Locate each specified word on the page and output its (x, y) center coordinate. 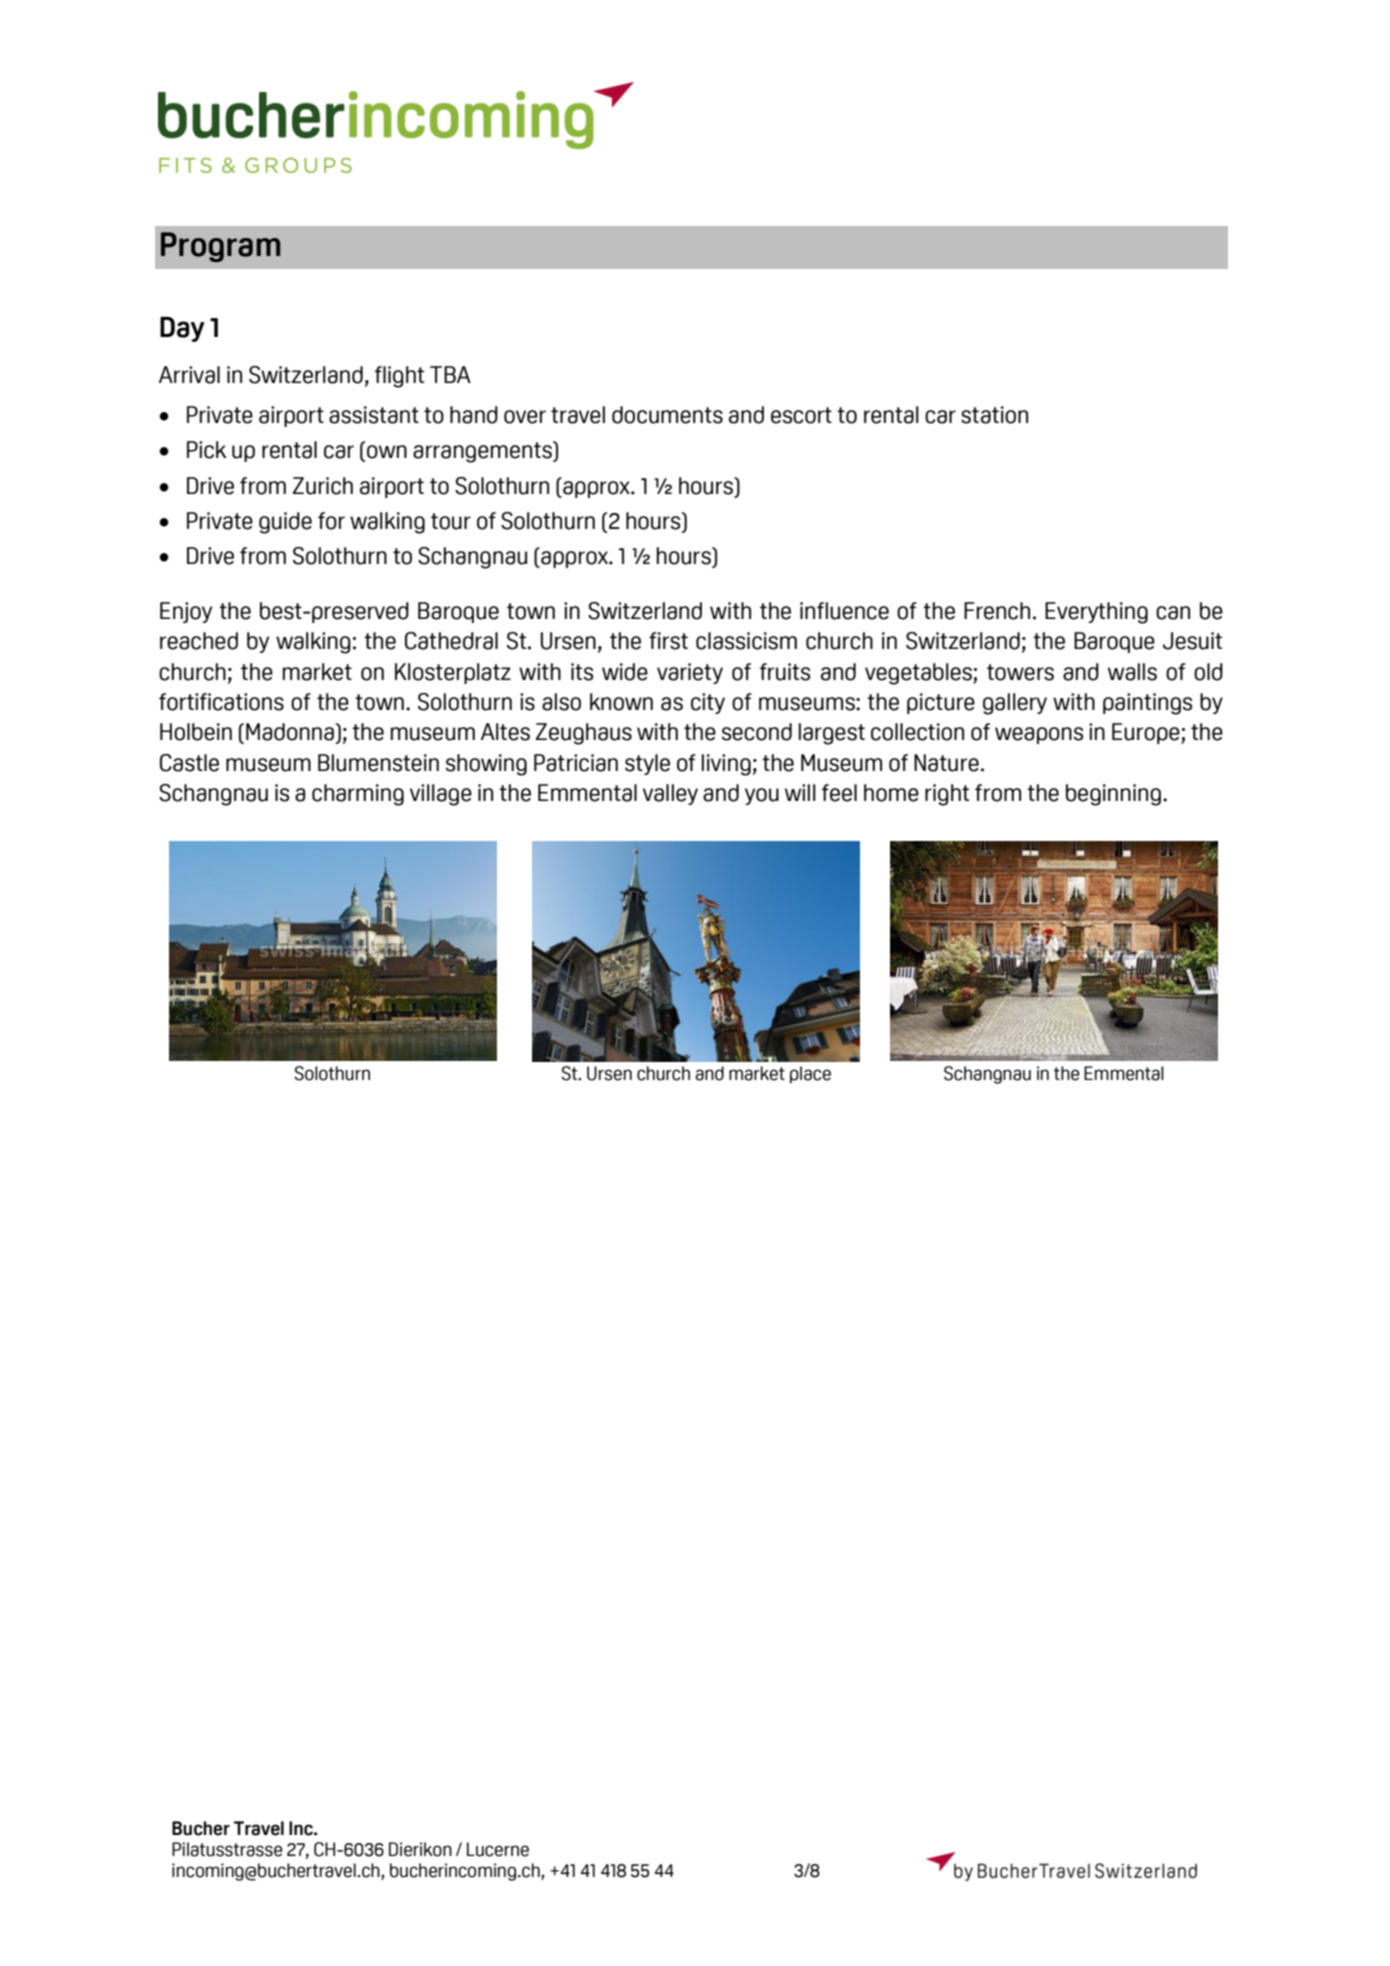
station (994, 415)
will (800, 792)
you (762, 796)
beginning (1113, 795)
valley (670, 794)
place (810, 1075)
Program (220, 247)
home (891, 793)
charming (358, 795)
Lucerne (498, 1849)
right (947, 795)
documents (667, 415)
